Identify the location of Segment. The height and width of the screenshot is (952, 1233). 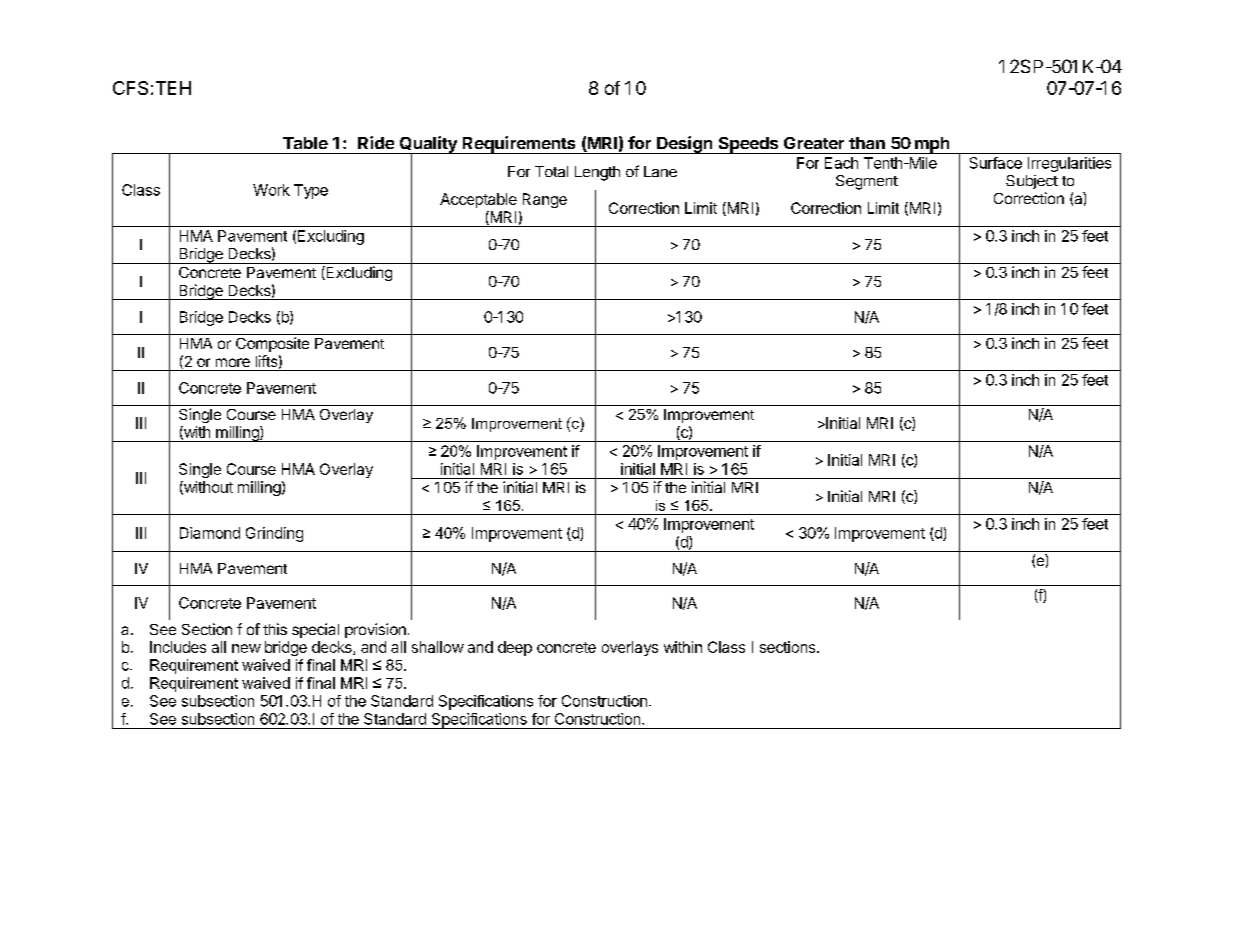
(867, 182).
